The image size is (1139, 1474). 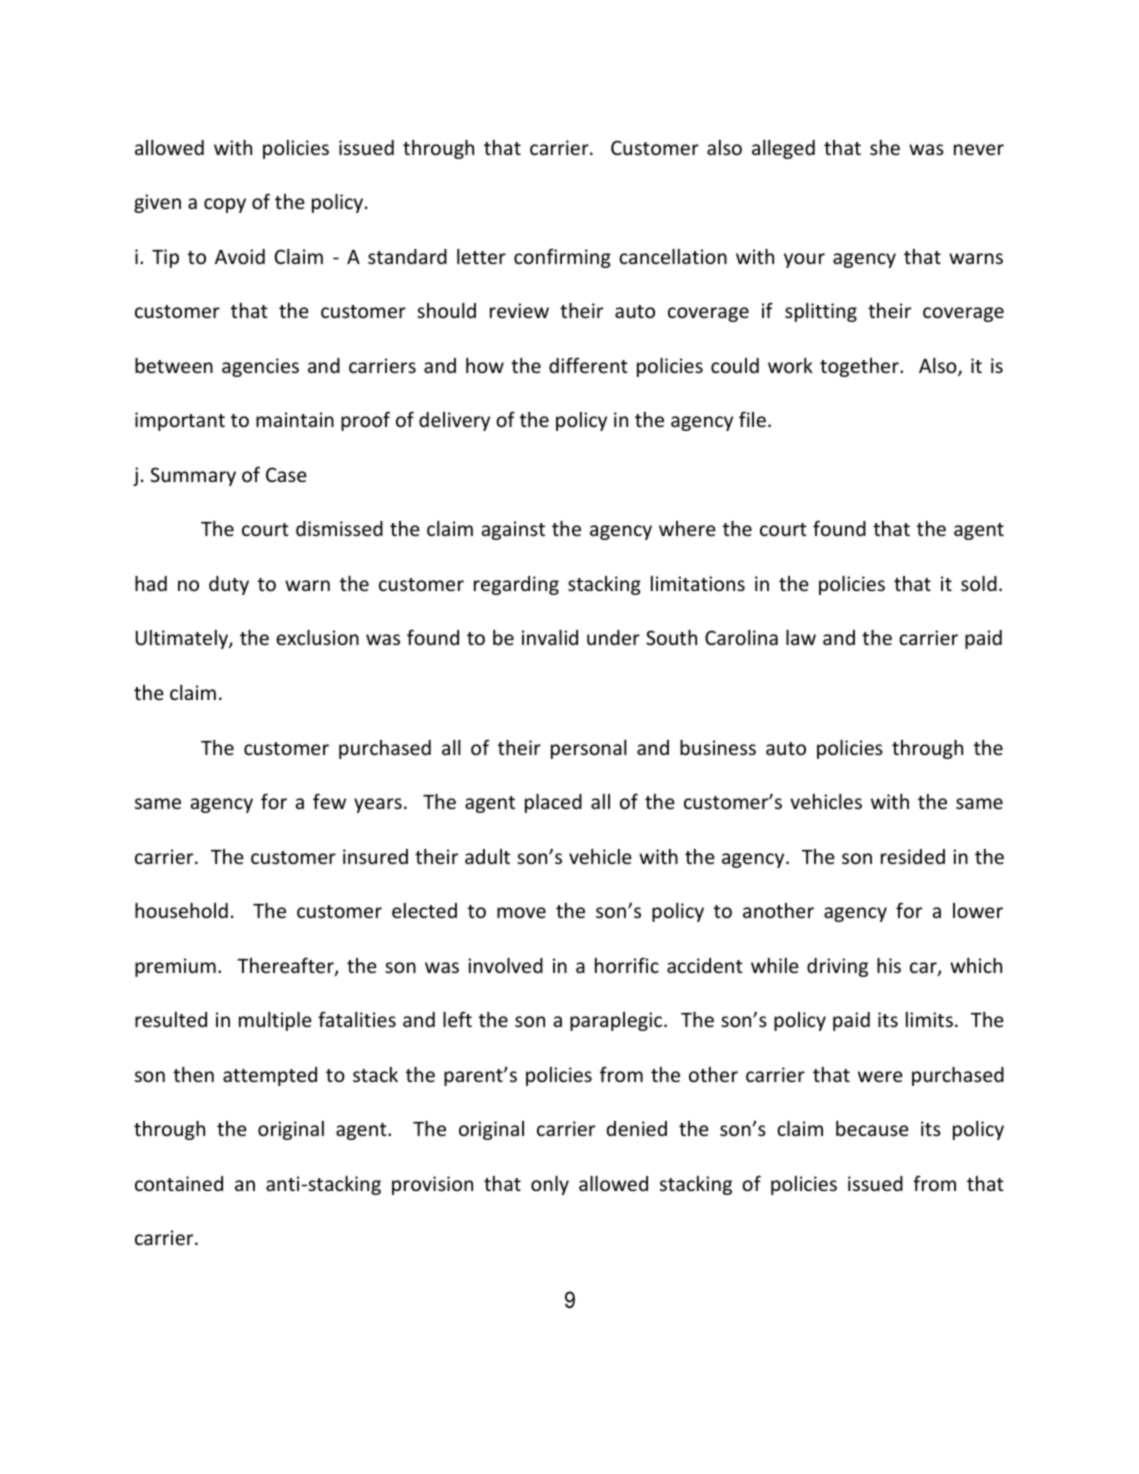 I want to click on confirming, so click(x=562, y=258).
